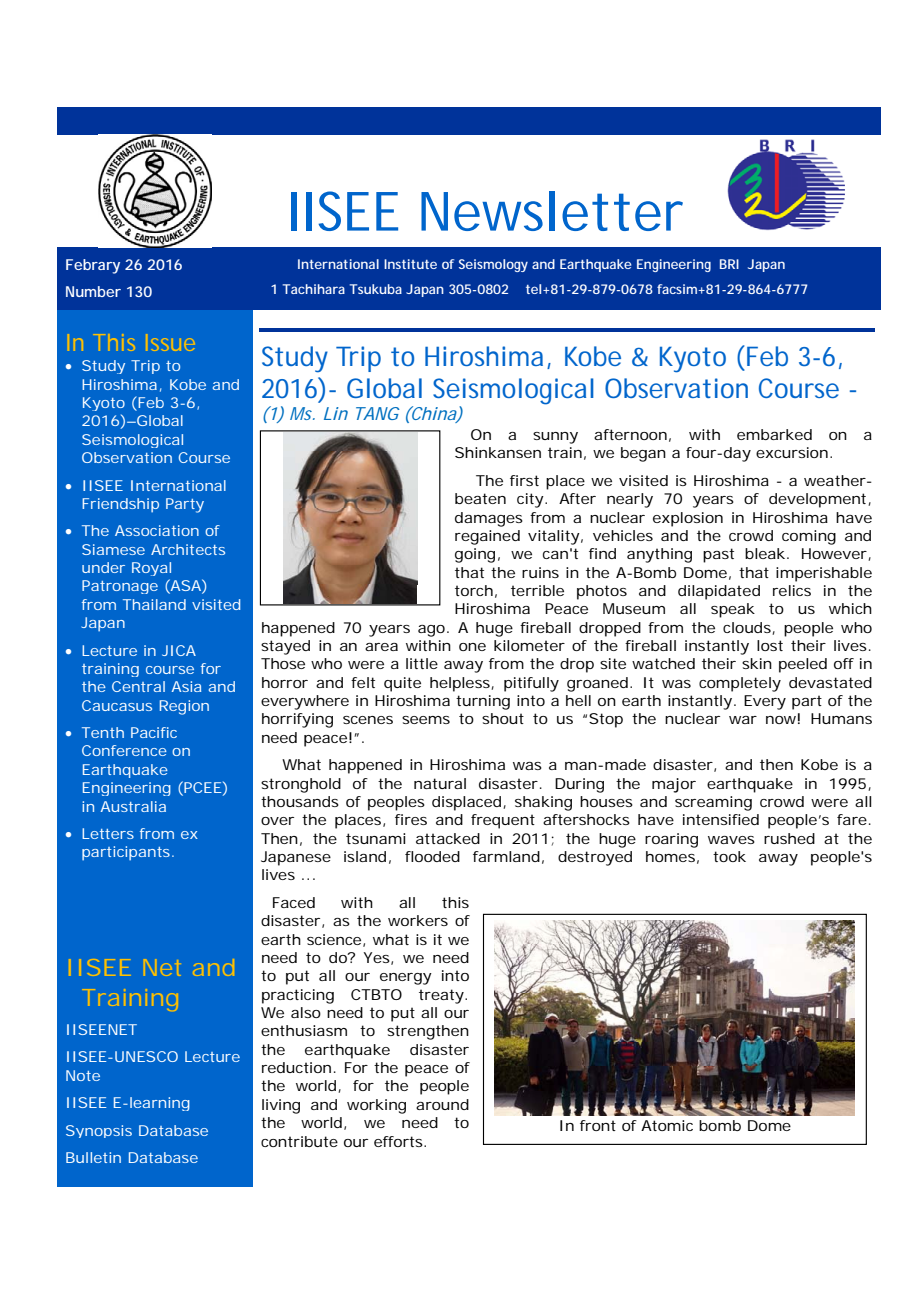  Describe the element at coordinates (442, 1104) in the image. I see `around` at that location.
